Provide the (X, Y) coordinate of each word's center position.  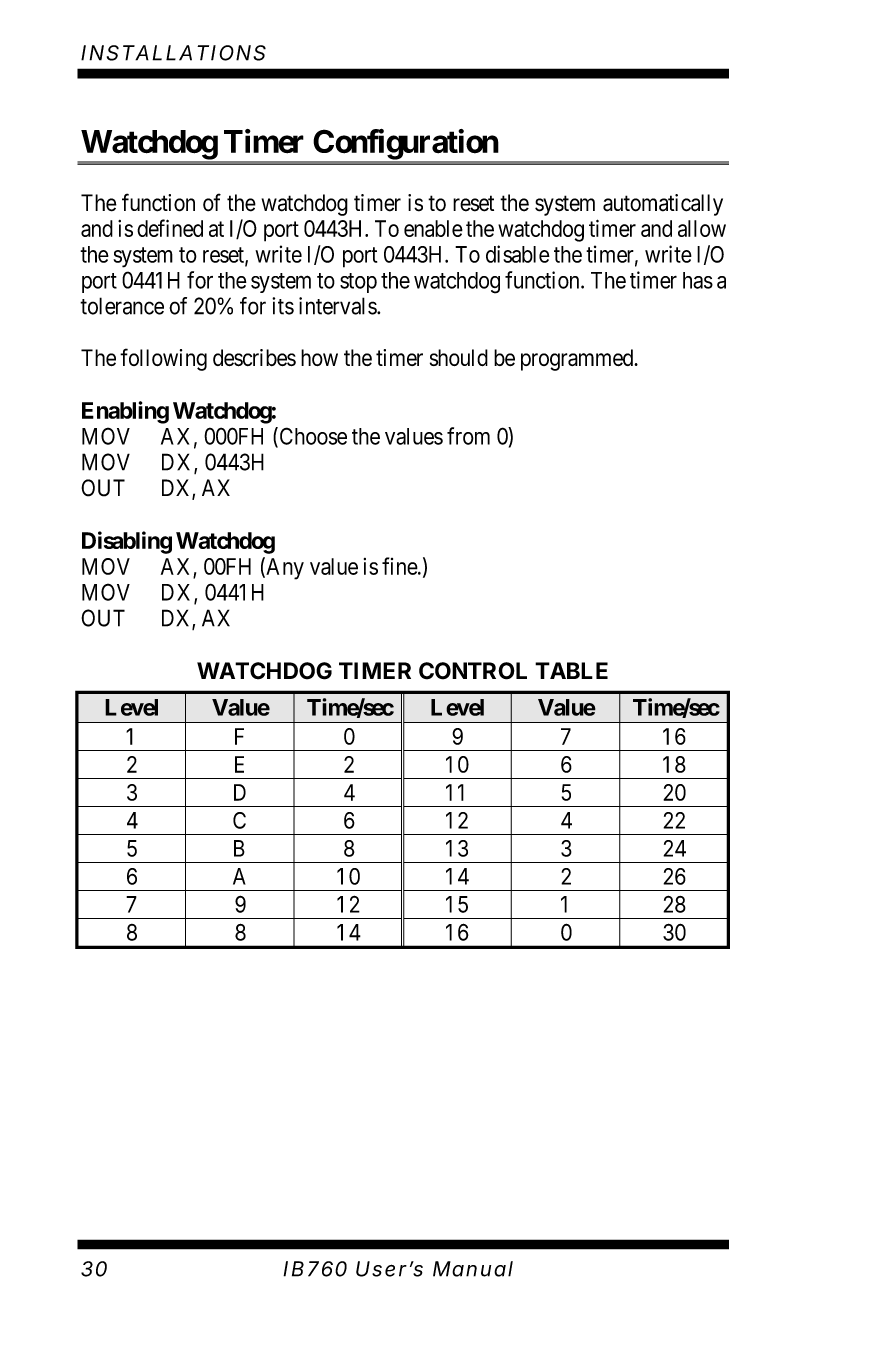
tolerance (122, 306)
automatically (663, 205)
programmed (578, 360)
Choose (312, 437)
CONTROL (473, 671)
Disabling (127, 542)
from (468, 436)
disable (518, 254)
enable (433, 228)
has (698, 280)
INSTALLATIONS (173, 53)
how (319, 357)
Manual (473, 1269)
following (163, 359)
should (459, 357)
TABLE (571, 670)
